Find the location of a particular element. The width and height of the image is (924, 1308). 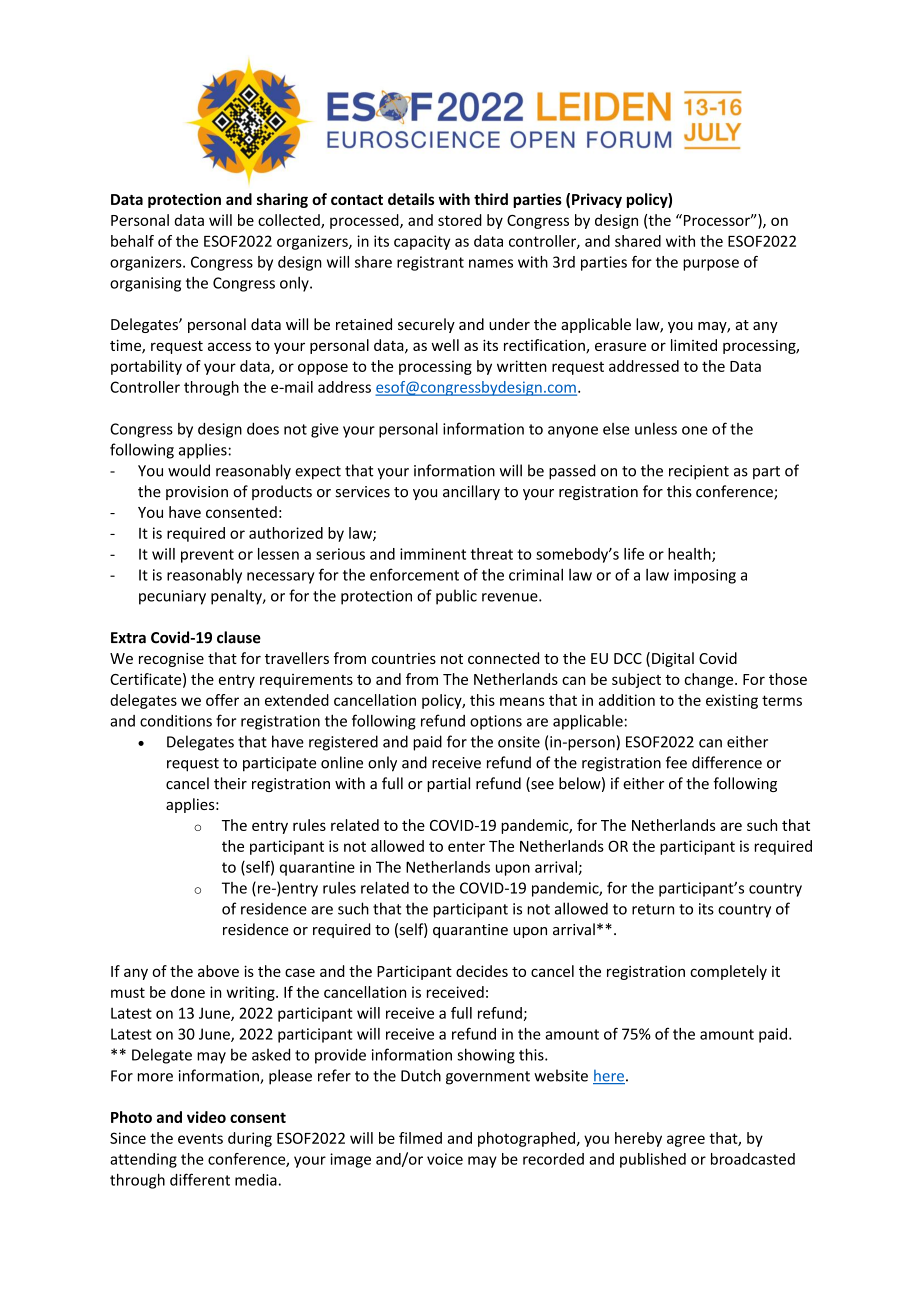

return is located at coordinates (653, 909).
